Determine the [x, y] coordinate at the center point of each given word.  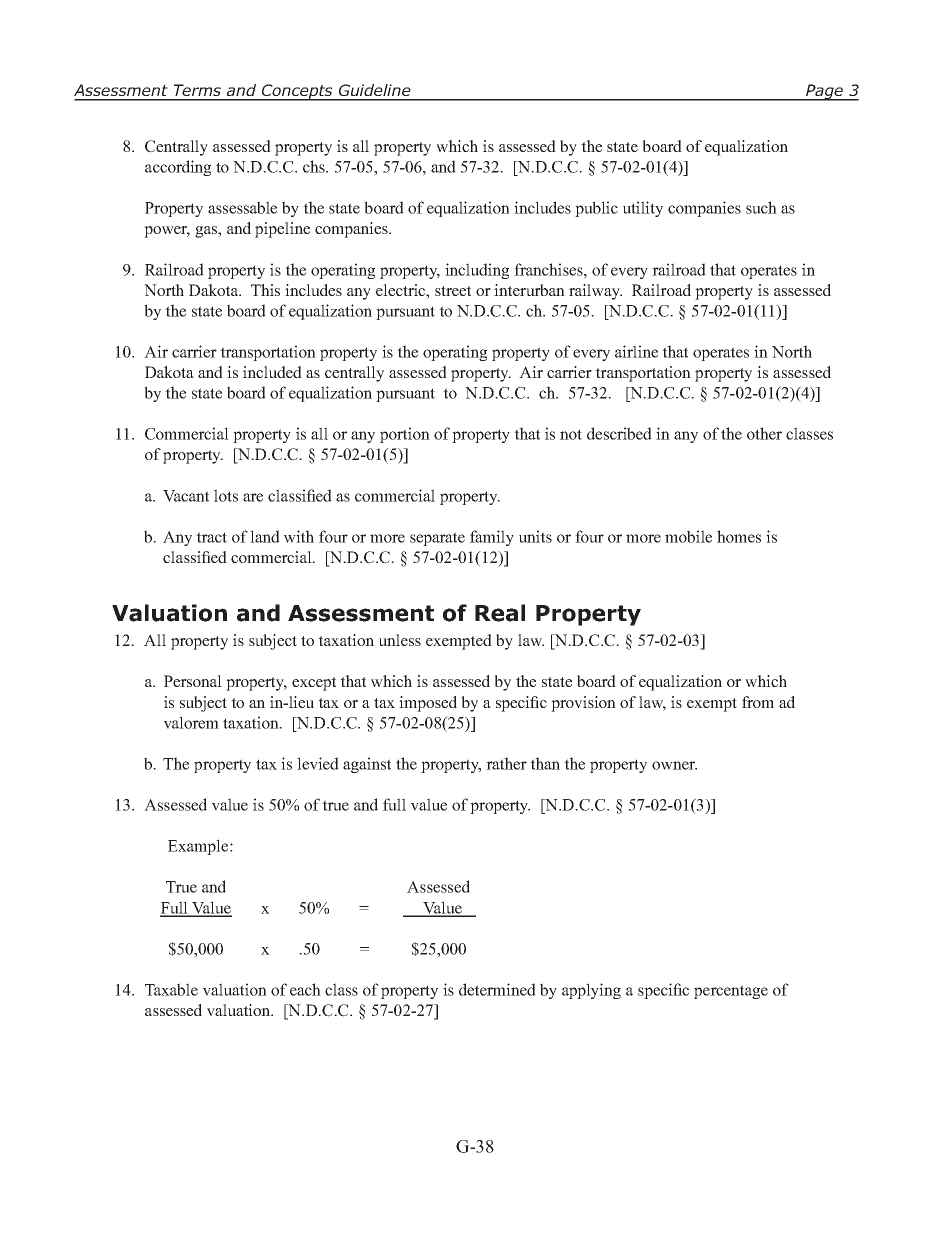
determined [497, 989]
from [758, 702]
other [764, 433]
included [272, 372]
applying [591, 991]
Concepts [297, 92]
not [571, 434]
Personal [193, 681]
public [596, 209]
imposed [428, 704]
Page [824, 92]
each [305, 989]
